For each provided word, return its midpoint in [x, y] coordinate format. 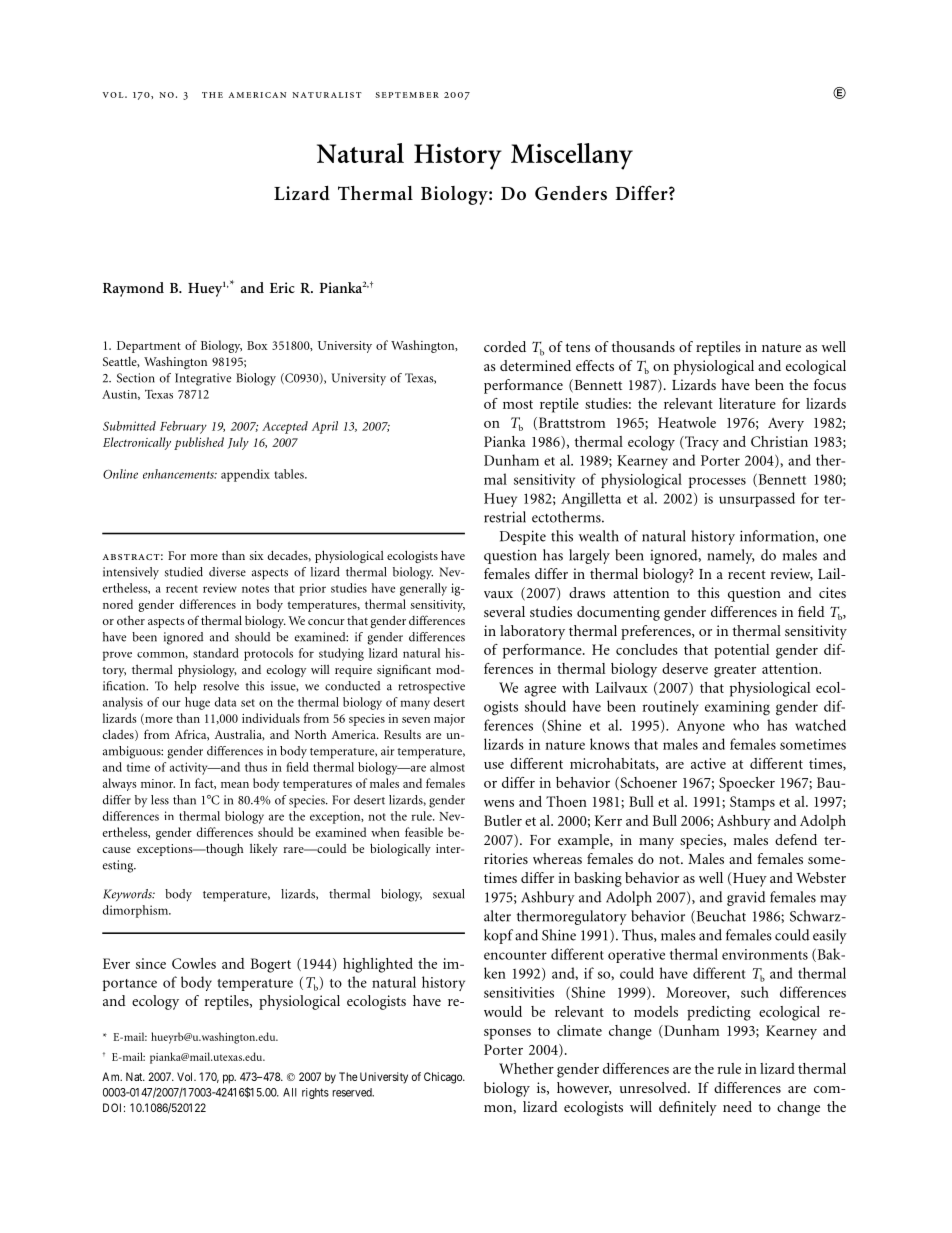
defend [796, 839]
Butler [503, 820]
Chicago [444, 1078]
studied [184, 572]
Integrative [203, 379]
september [407, 95]
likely [264, 850]
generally [423, 589]
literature [747, 403]
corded [505, 346]
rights [315, 1093]
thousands [643, 346]
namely [730, 556]
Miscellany [572, 156]
